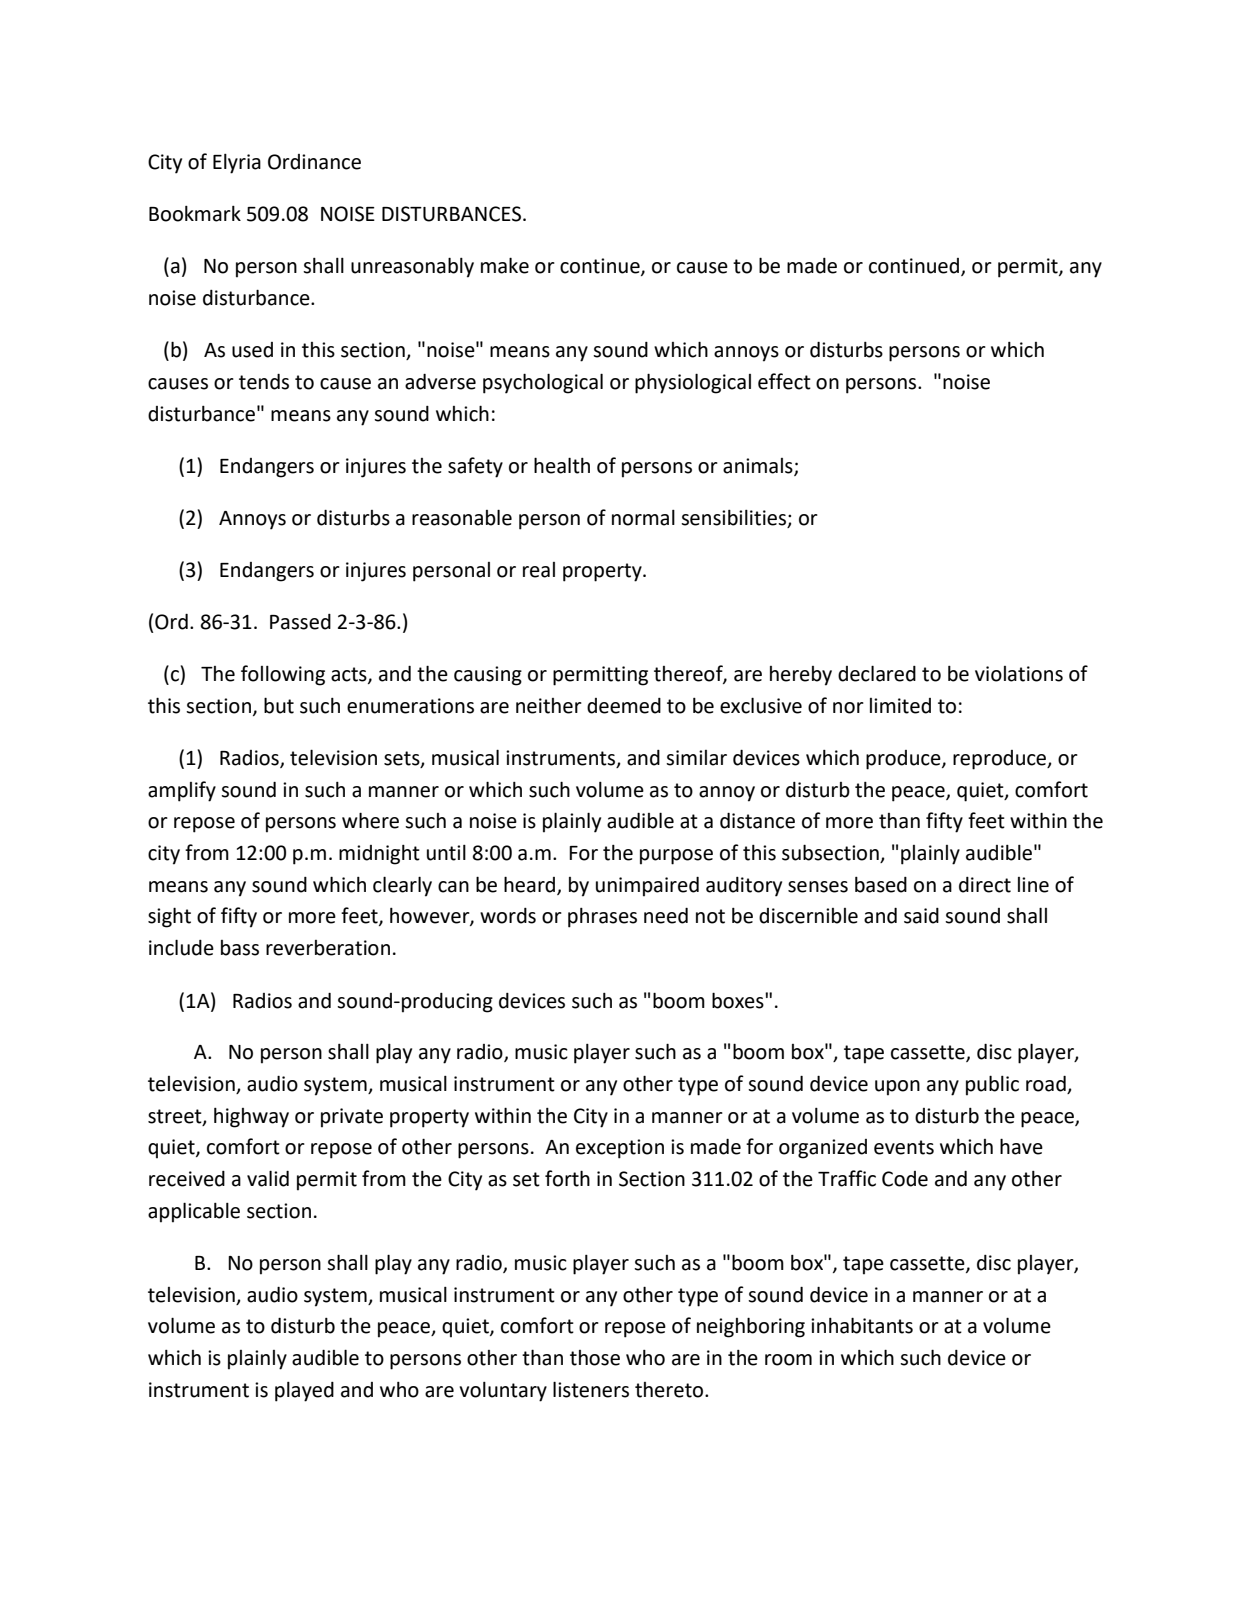 This image has width=1255, height=1624. I want to click on upon, so click(897, 1088).
